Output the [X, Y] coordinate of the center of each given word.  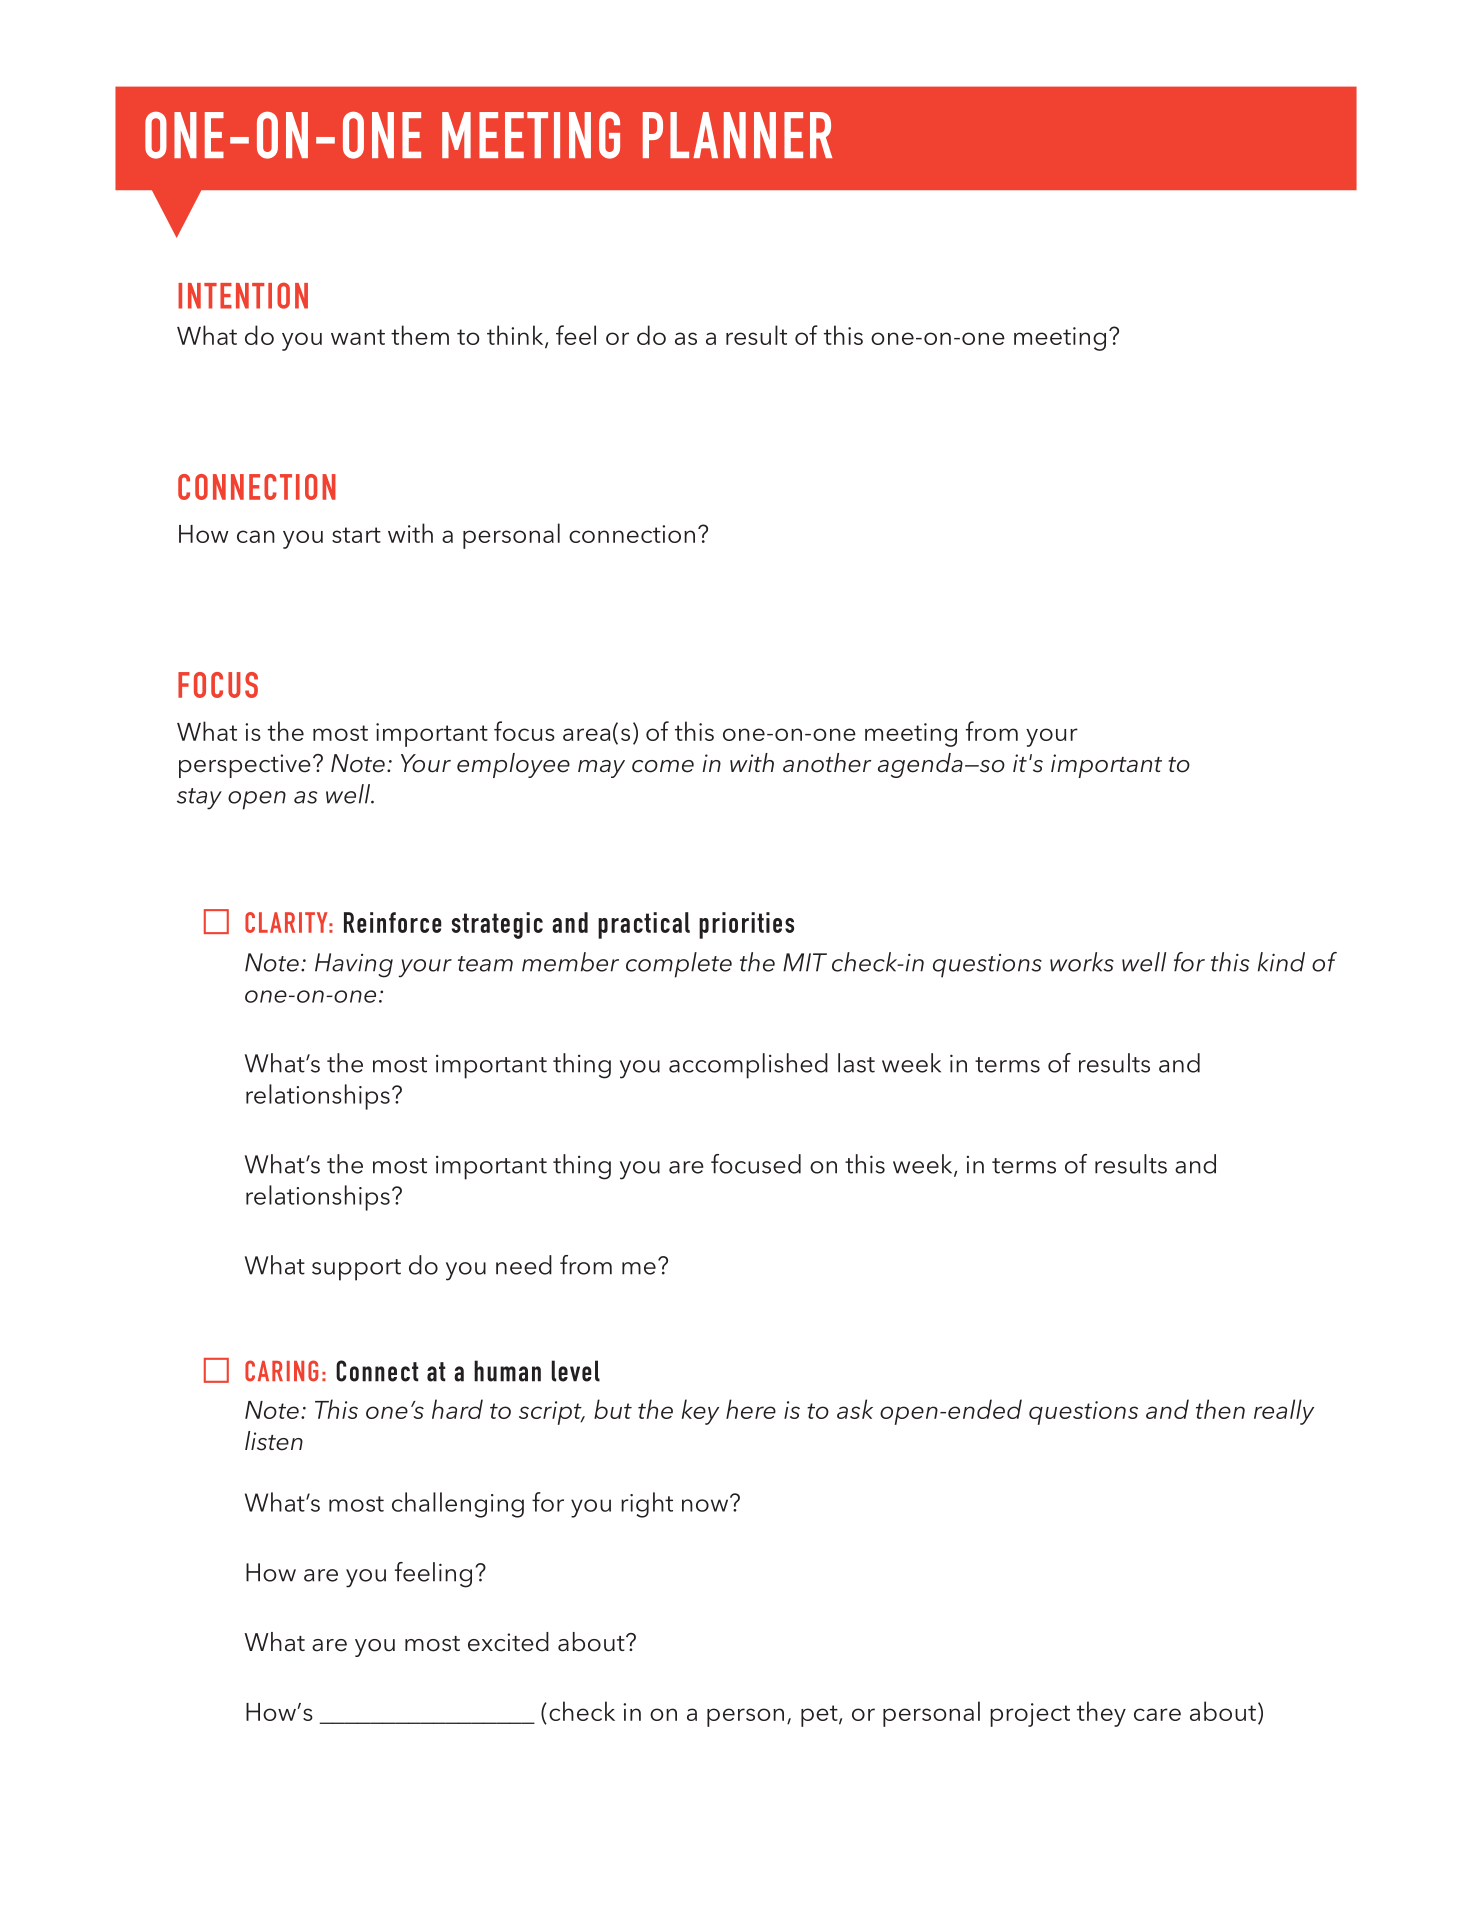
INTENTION [243, 295]
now [706, 1504]
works [1082, 962]
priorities [746, 925]
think [516, 336]
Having [354, 965]
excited [508, 1642]
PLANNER [737, 135]
